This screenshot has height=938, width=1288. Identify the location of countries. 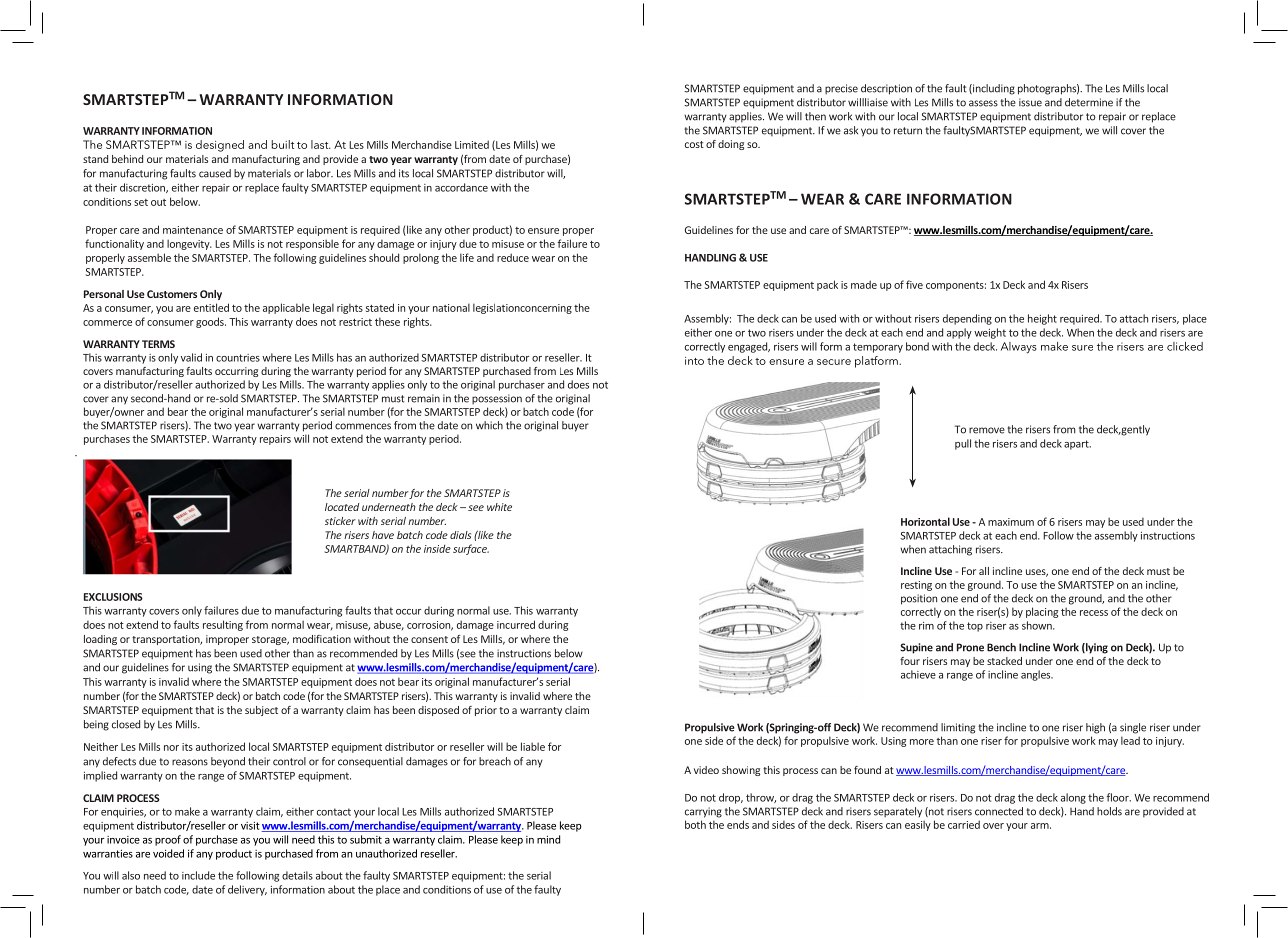
(238, 358).
